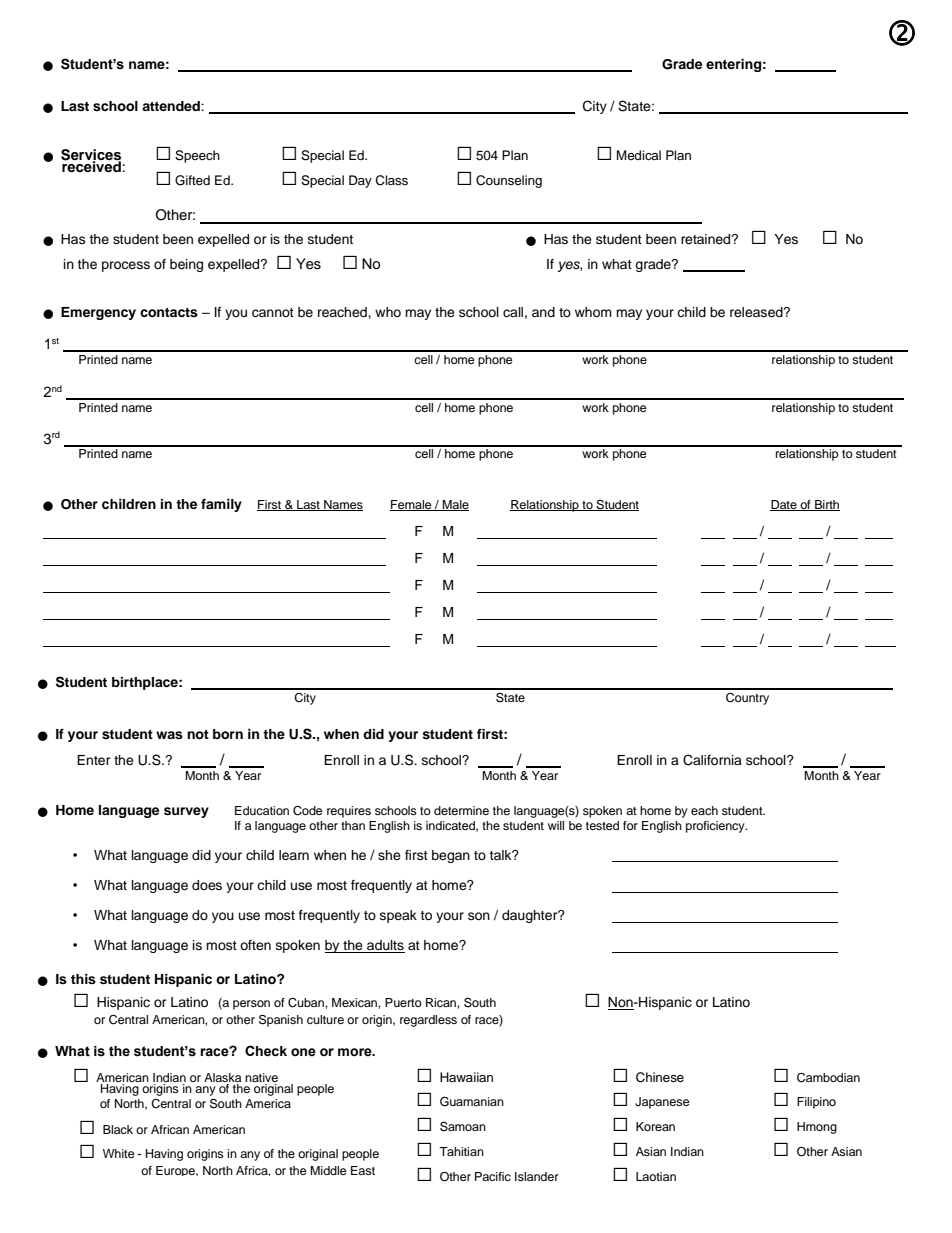  Describe the element at coordinates (176, 1171) in the screenshot. I see `Europe` at that location.
